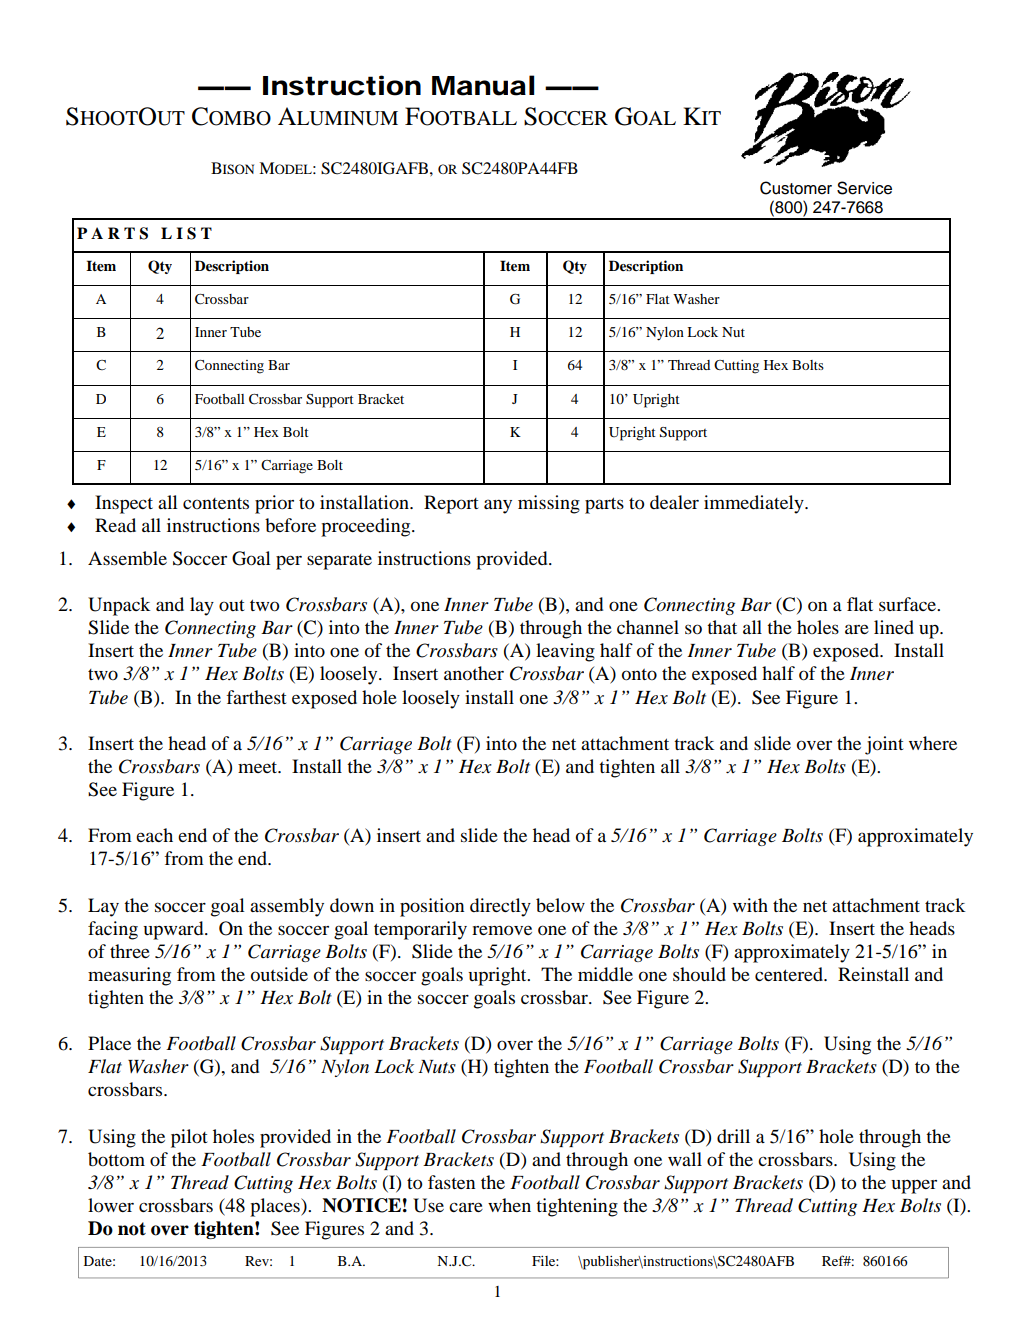 The height and width of the image is (1326, 1024). Describe the element at coordinates (474, 673) in the image. I see `another` at that location.
